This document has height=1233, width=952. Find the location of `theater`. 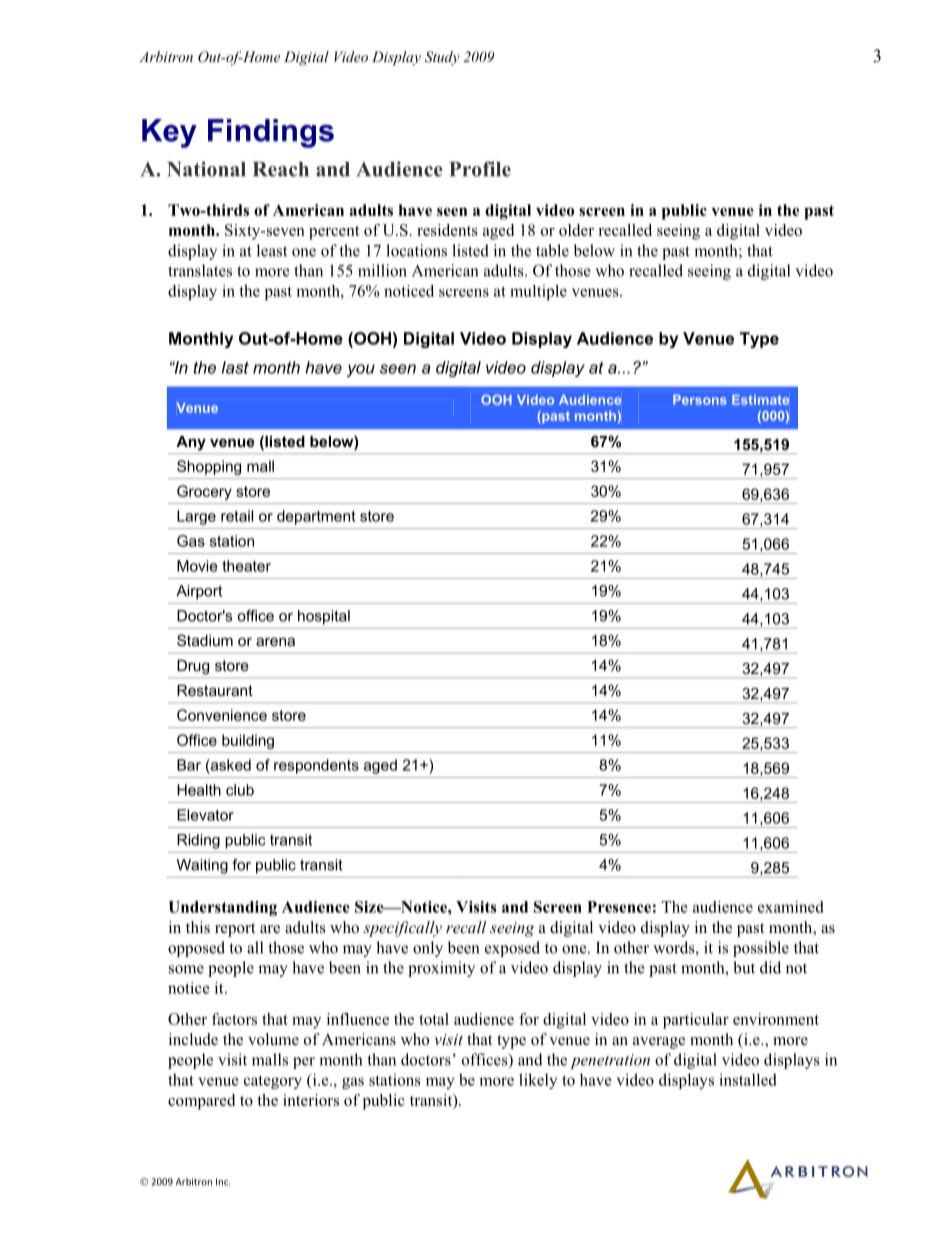

theater is located at coordinates (246, 566).
